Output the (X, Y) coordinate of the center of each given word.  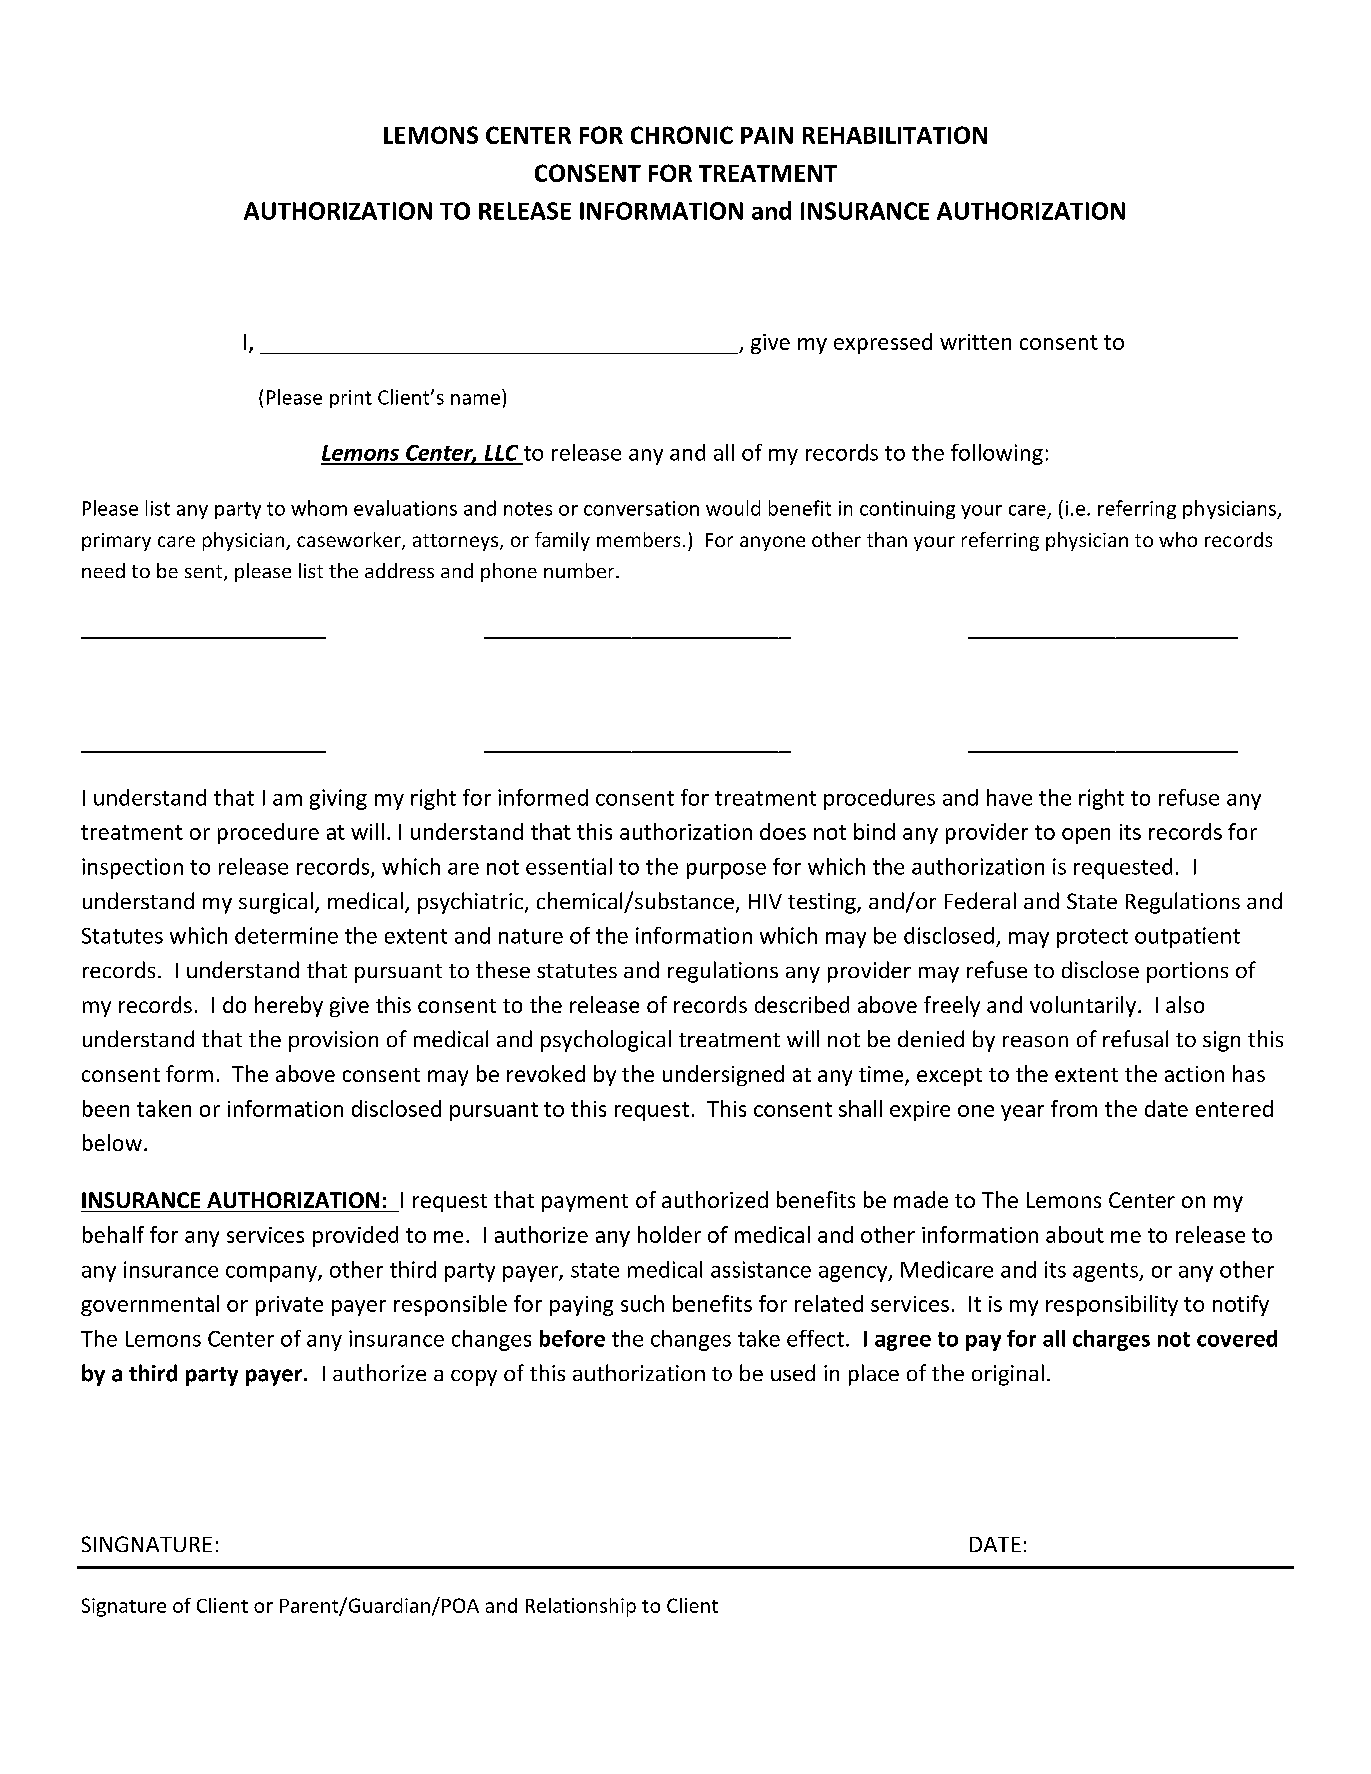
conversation (641, 508)
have (1009, 797)
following (997, 454)
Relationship (581, 1607)
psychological (606, 1041)
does (783, 831)
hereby (289, 1006)
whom (319, 508)
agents (1107, 1272)
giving (338, 799)
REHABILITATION (895, 135)
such (642, 1303)
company (272, 1274)
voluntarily (1083, 1006)
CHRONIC (682, 135)
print (351, 399)
